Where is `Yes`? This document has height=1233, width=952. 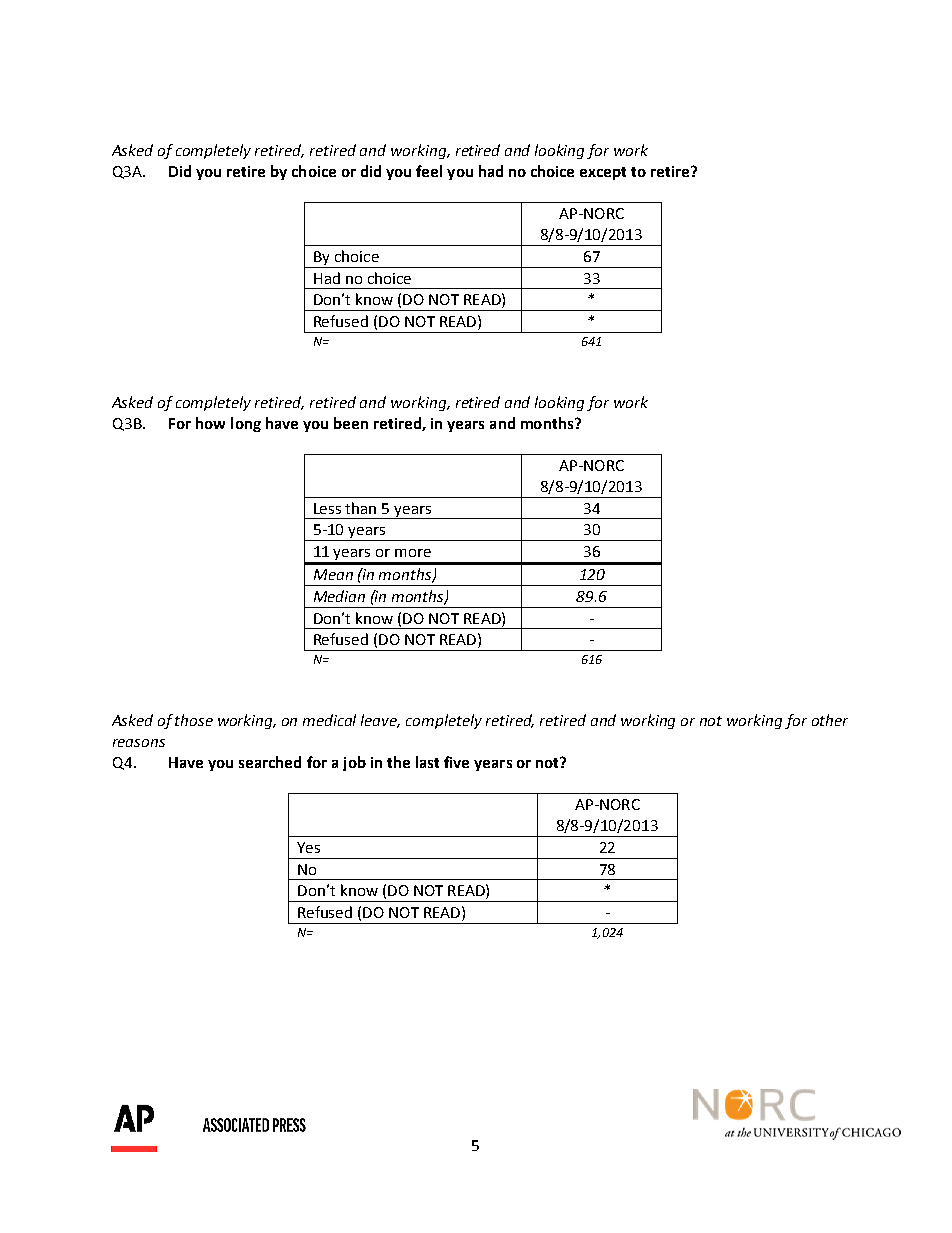
Yes is located at coordinates (308, 847).
